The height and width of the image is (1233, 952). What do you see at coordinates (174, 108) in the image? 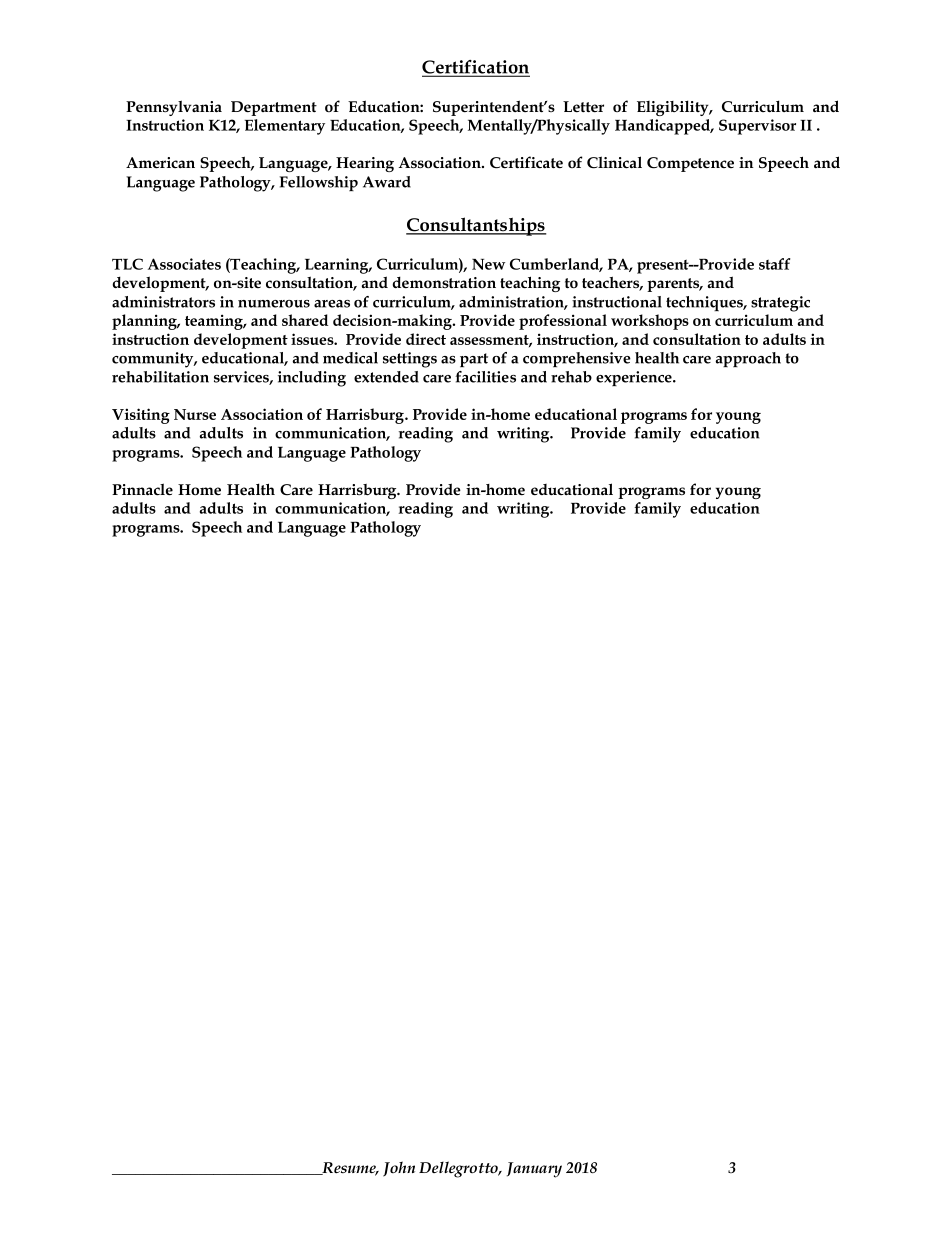
I see `Pennsylvania` at bounding box center [174, 108].
